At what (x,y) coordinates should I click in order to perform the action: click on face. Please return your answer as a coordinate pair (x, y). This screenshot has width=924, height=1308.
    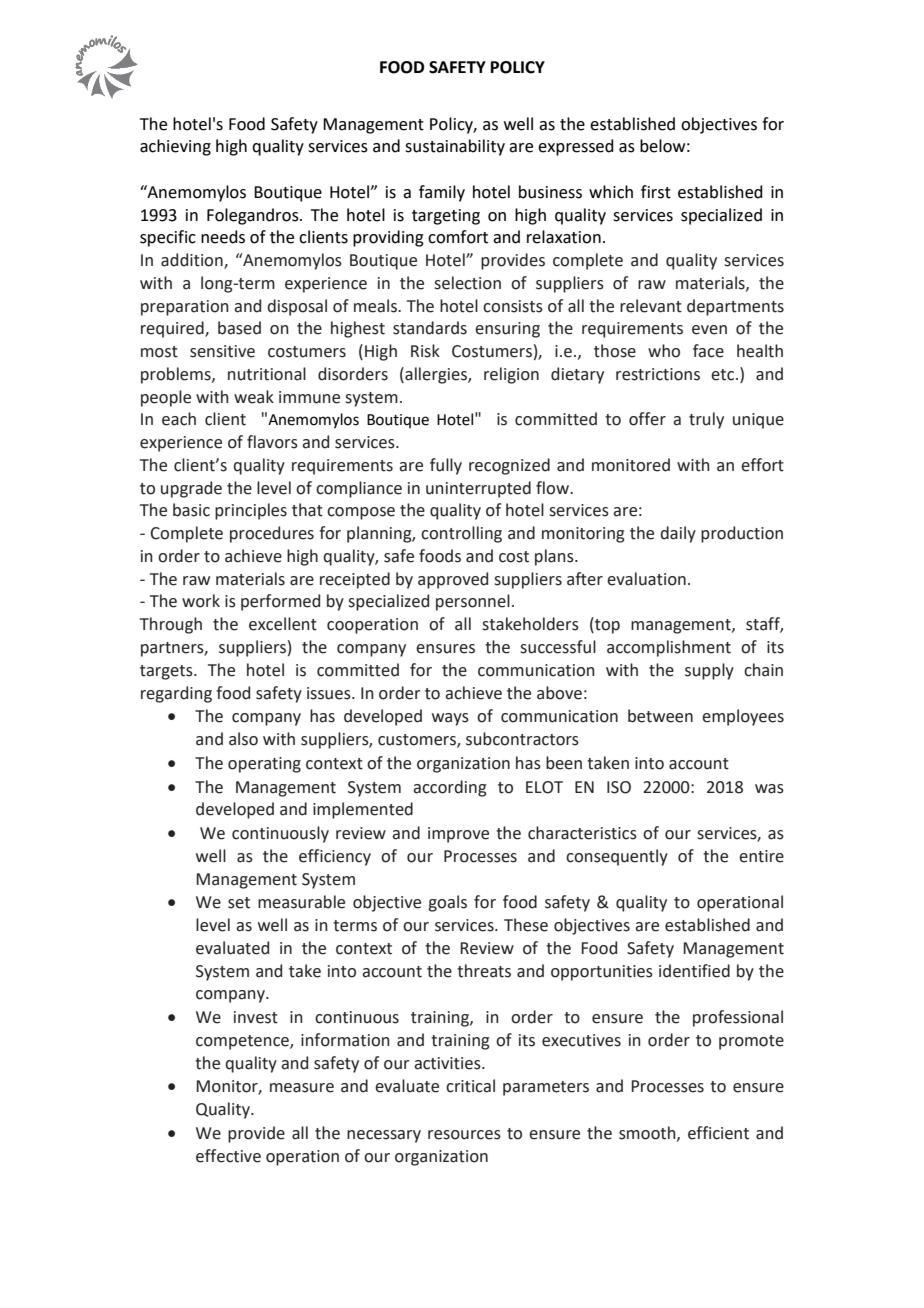
    Looking at the image, I should click on (708, 351).
